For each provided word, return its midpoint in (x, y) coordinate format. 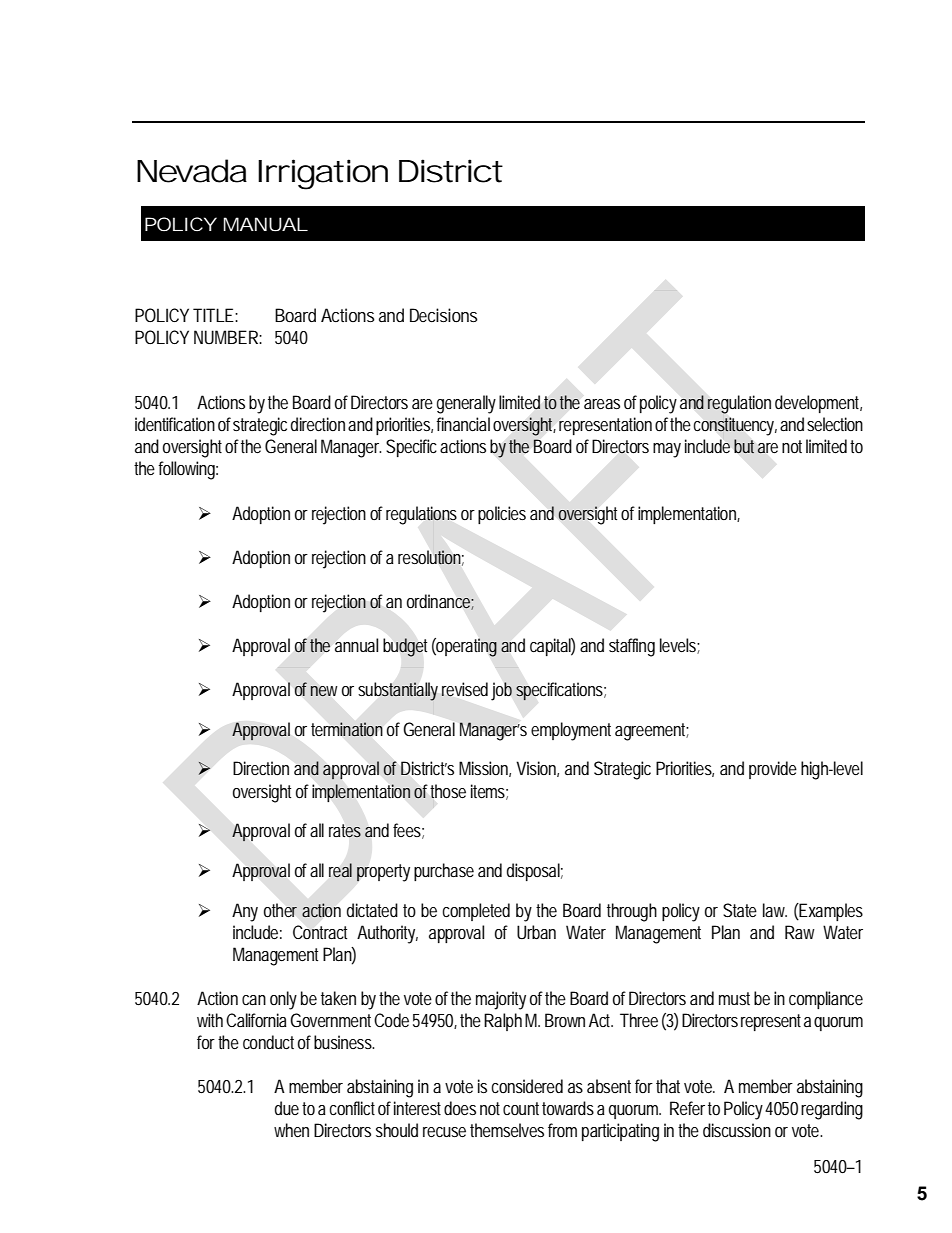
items (489, 792)
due (287, 1108)
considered (527, 1086)
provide (773, 770)
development (818, 404)
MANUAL (266, 224)
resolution (431, 558)
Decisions (444, 315)
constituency (735, 426)
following (188, 470)
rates (345, 831)
